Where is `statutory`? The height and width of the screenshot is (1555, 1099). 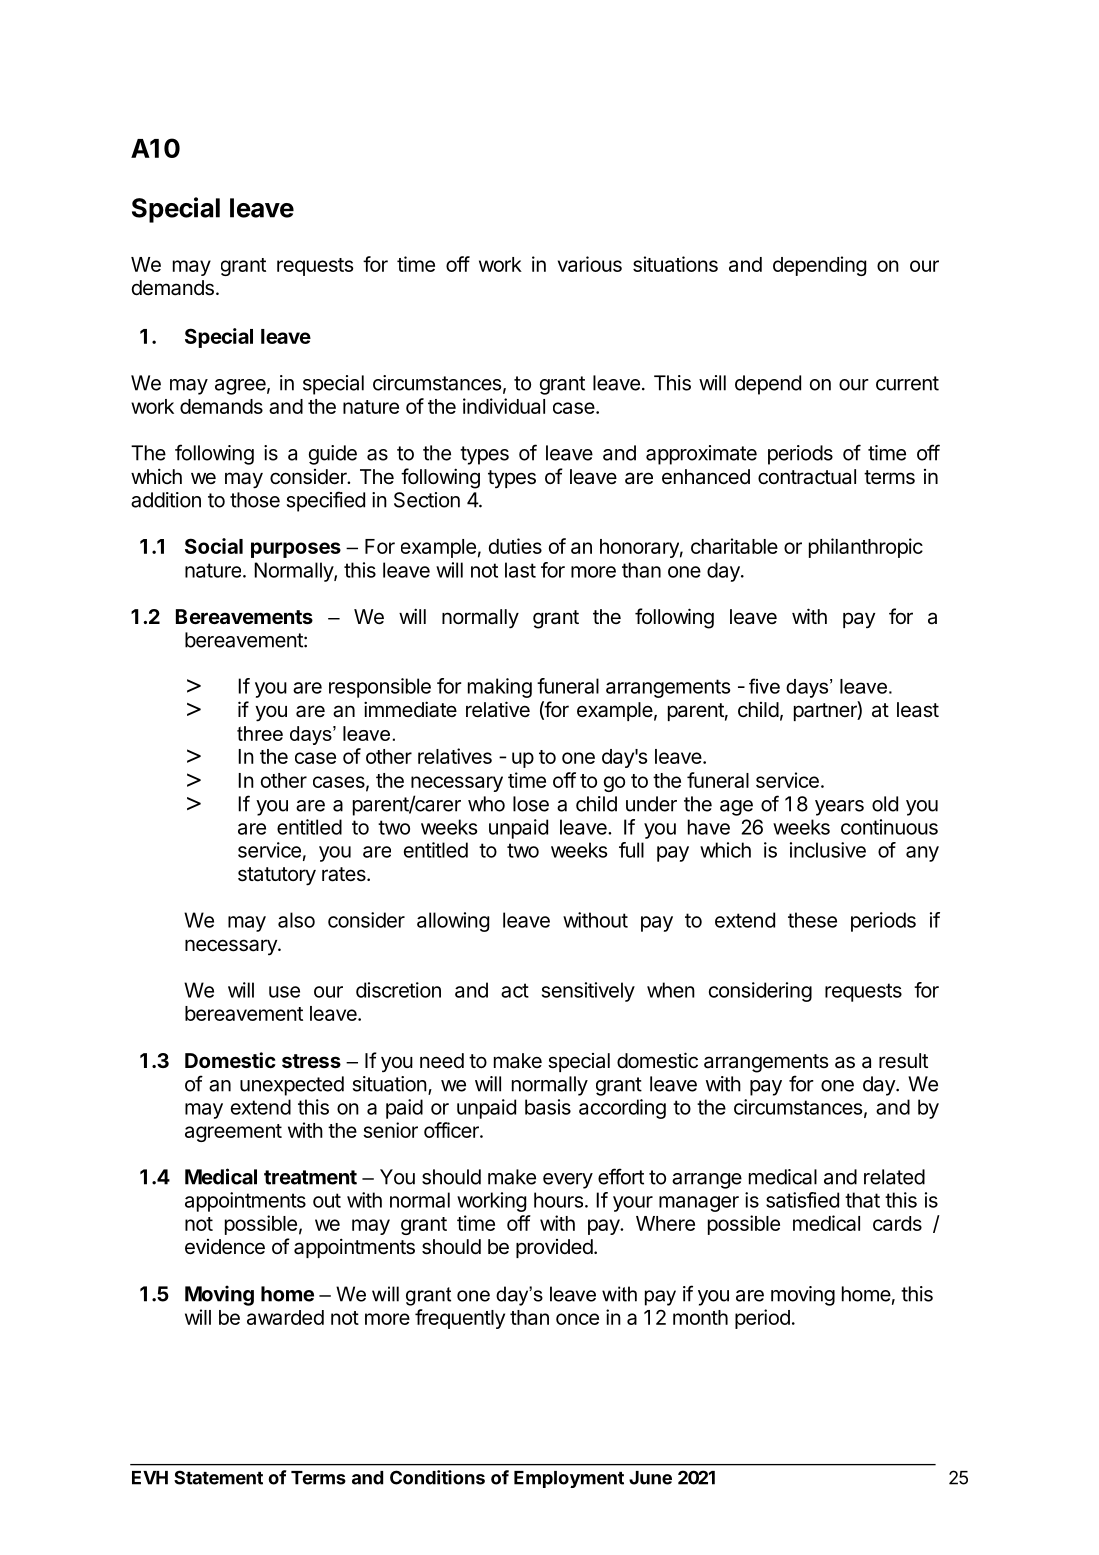 statutory is located at coordinates (277, 876).
